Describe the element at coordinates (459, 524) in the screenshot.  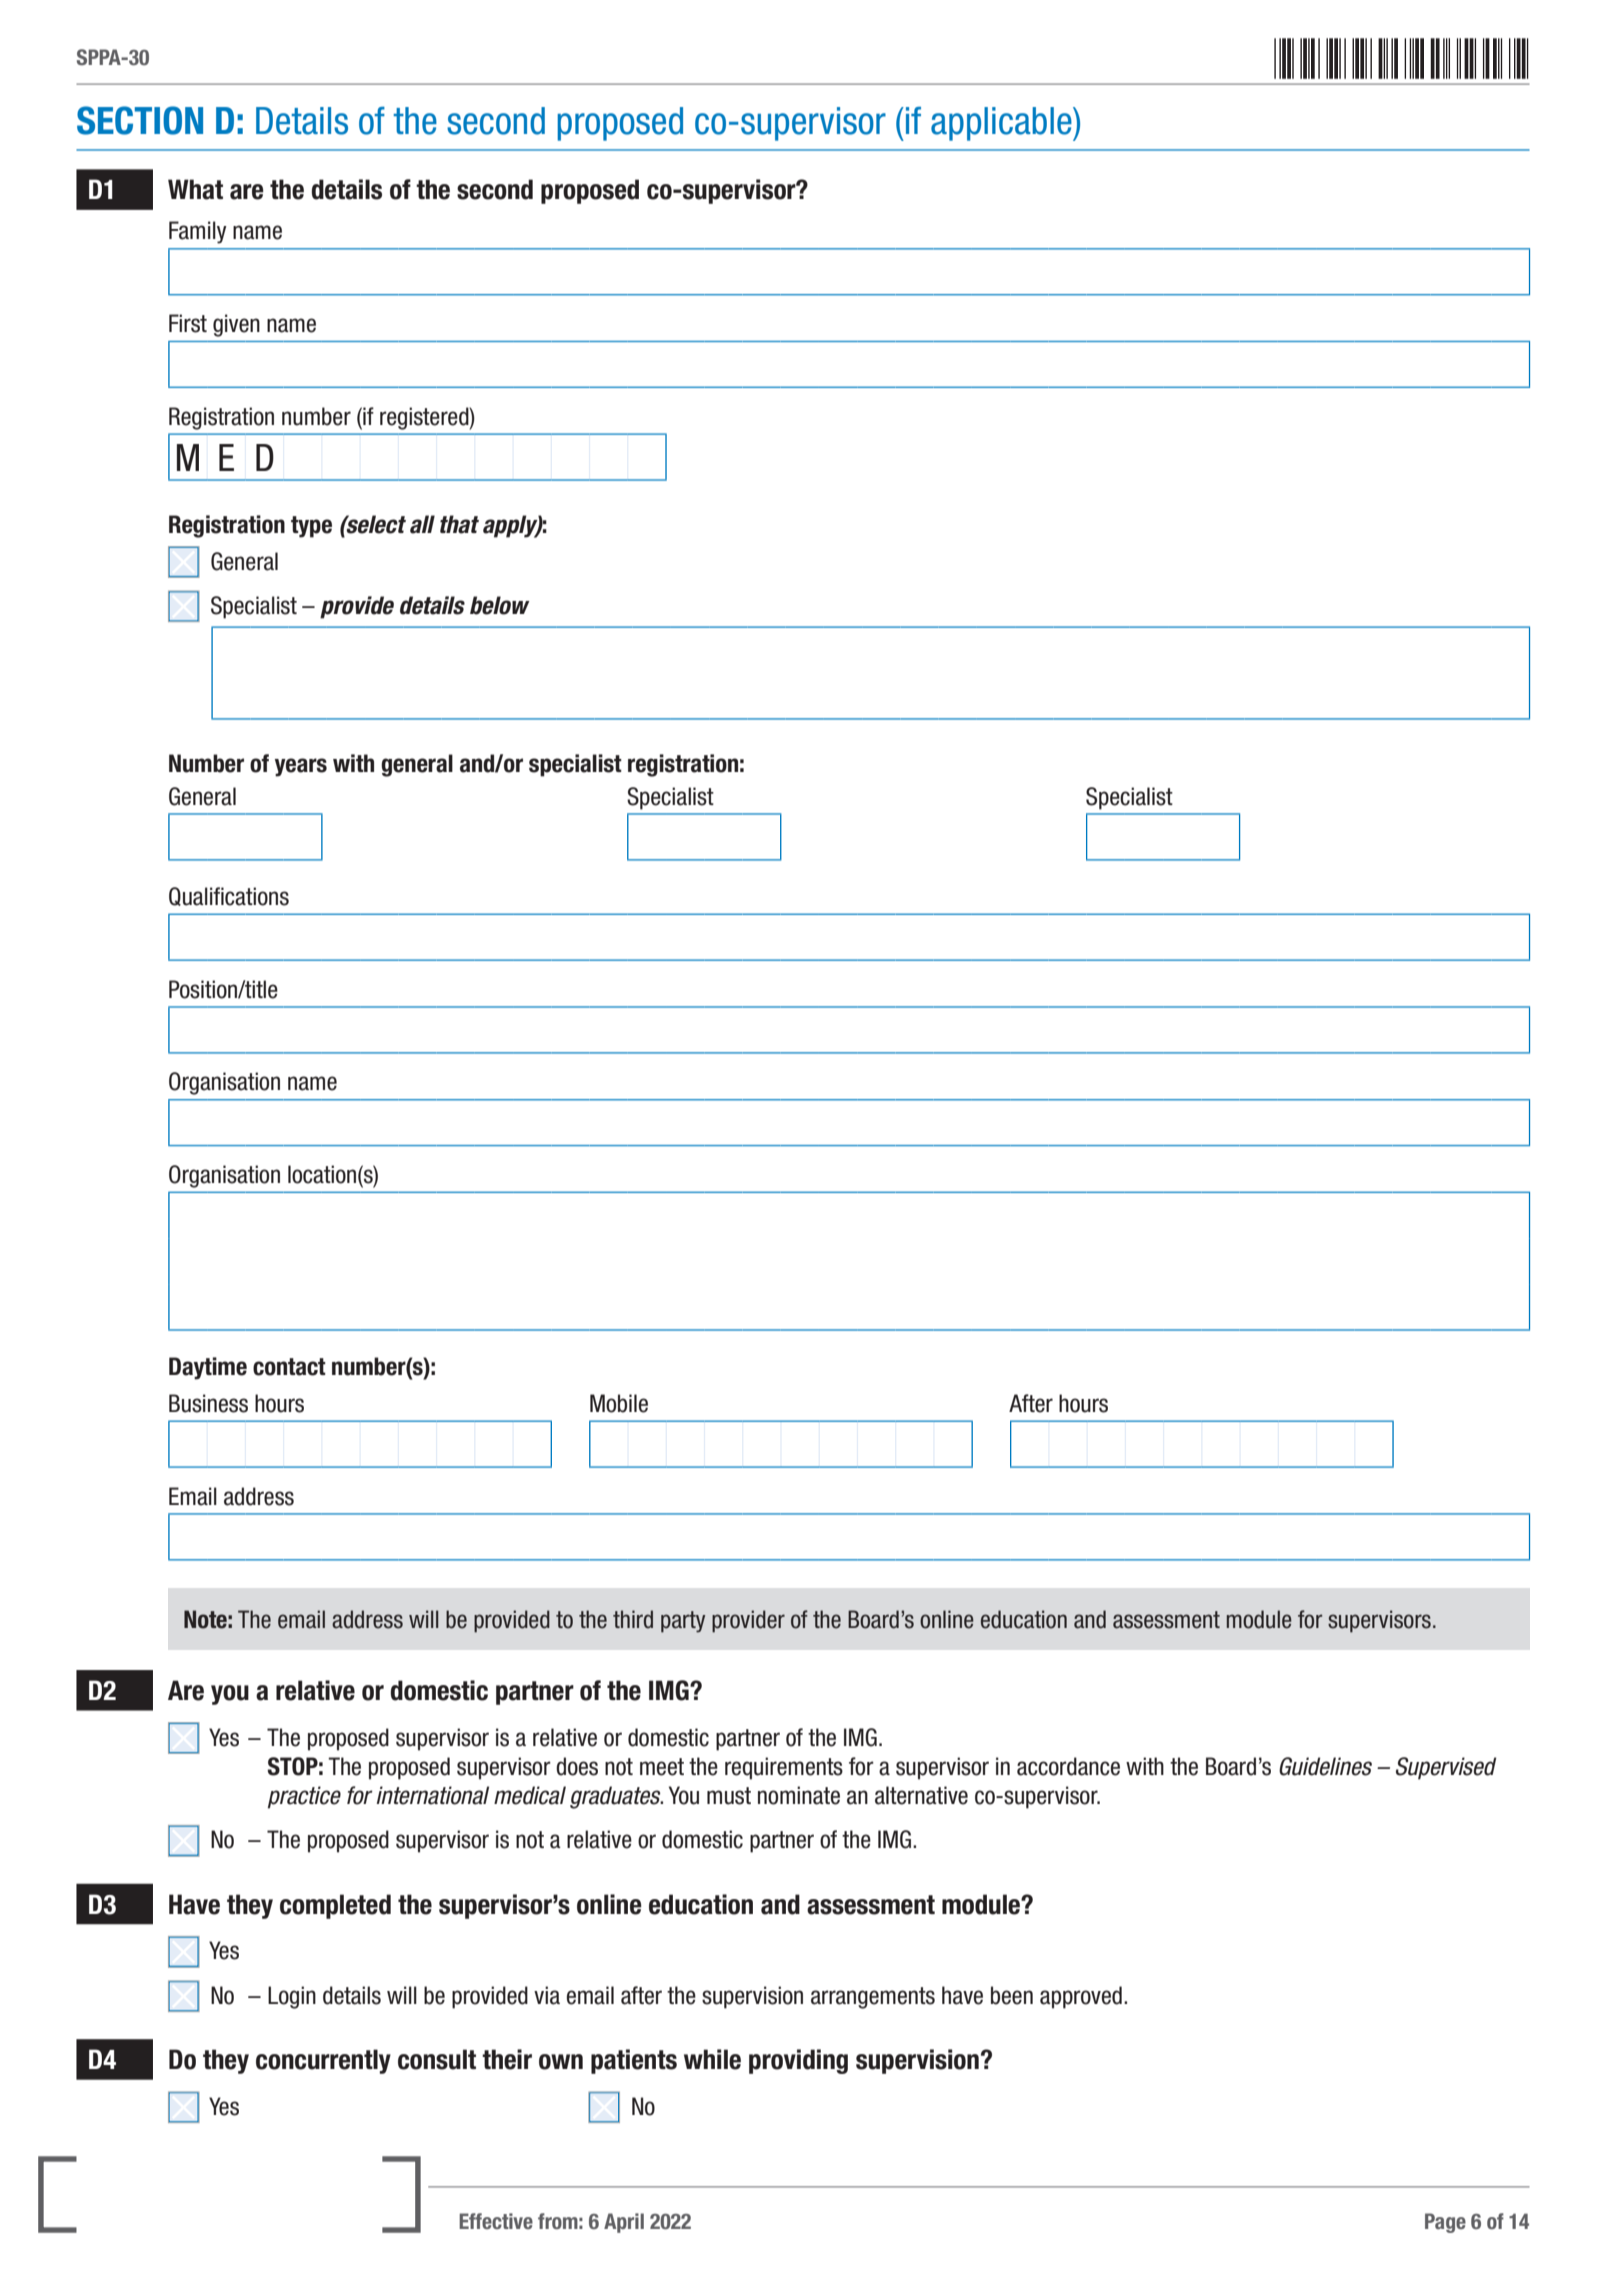
I see `that` at that location.
